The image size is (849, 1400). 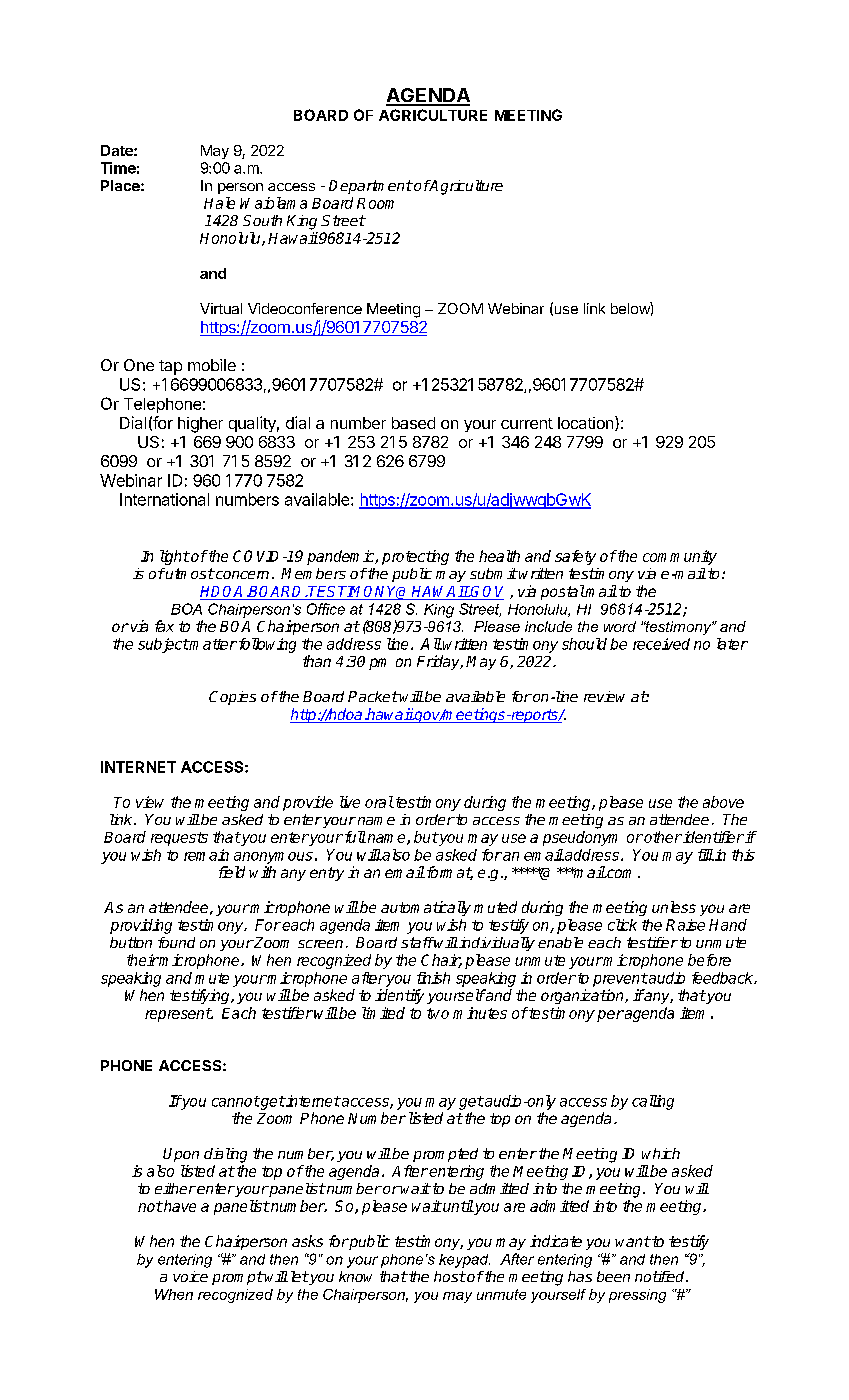 What do you see at coordinates (674, 907) in the screenshot?
I see `unless` at bounding box center [674, 907].
